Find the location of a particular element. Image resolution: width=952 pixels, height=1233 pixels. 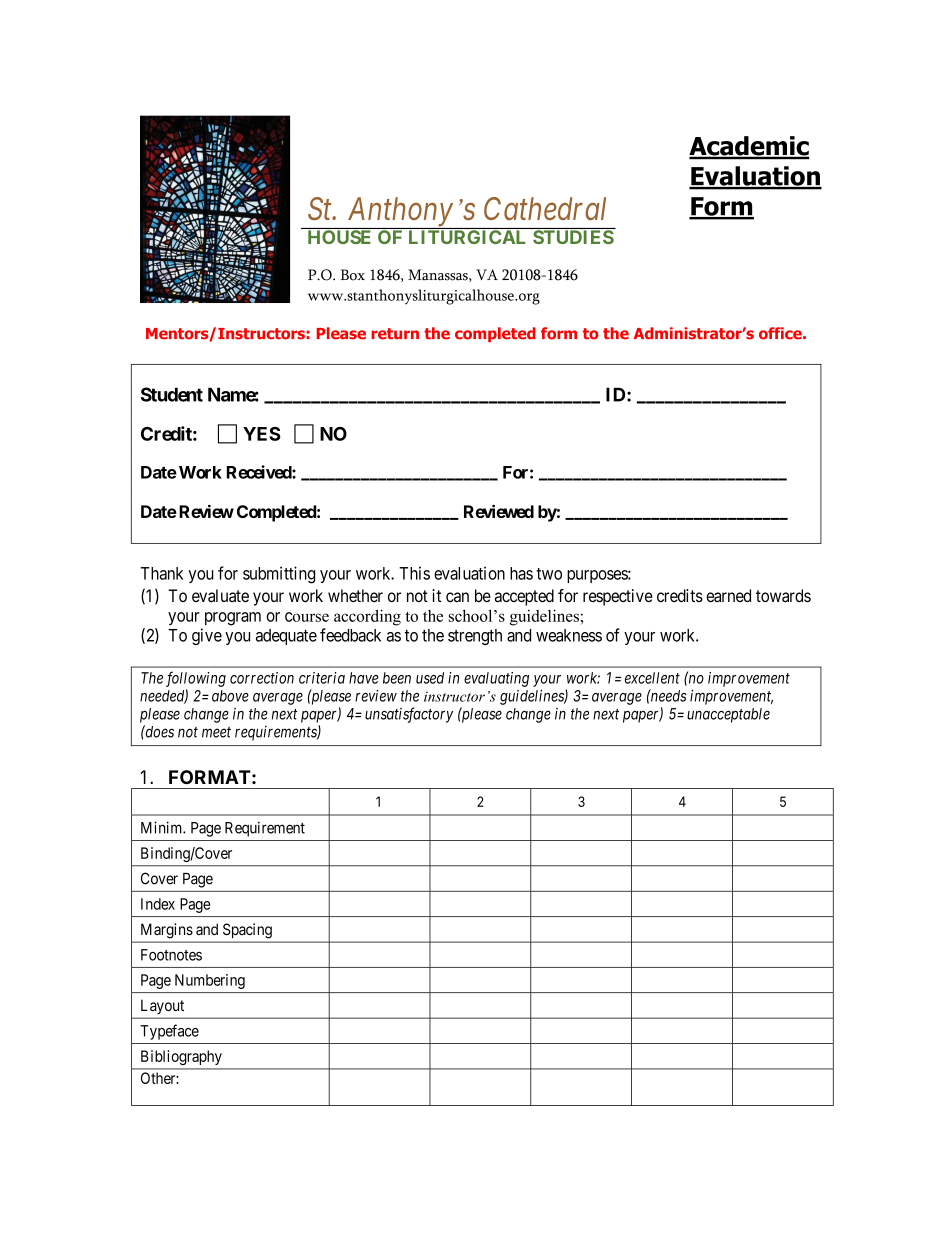

Typeface is located at coordinates (169, 1032).
